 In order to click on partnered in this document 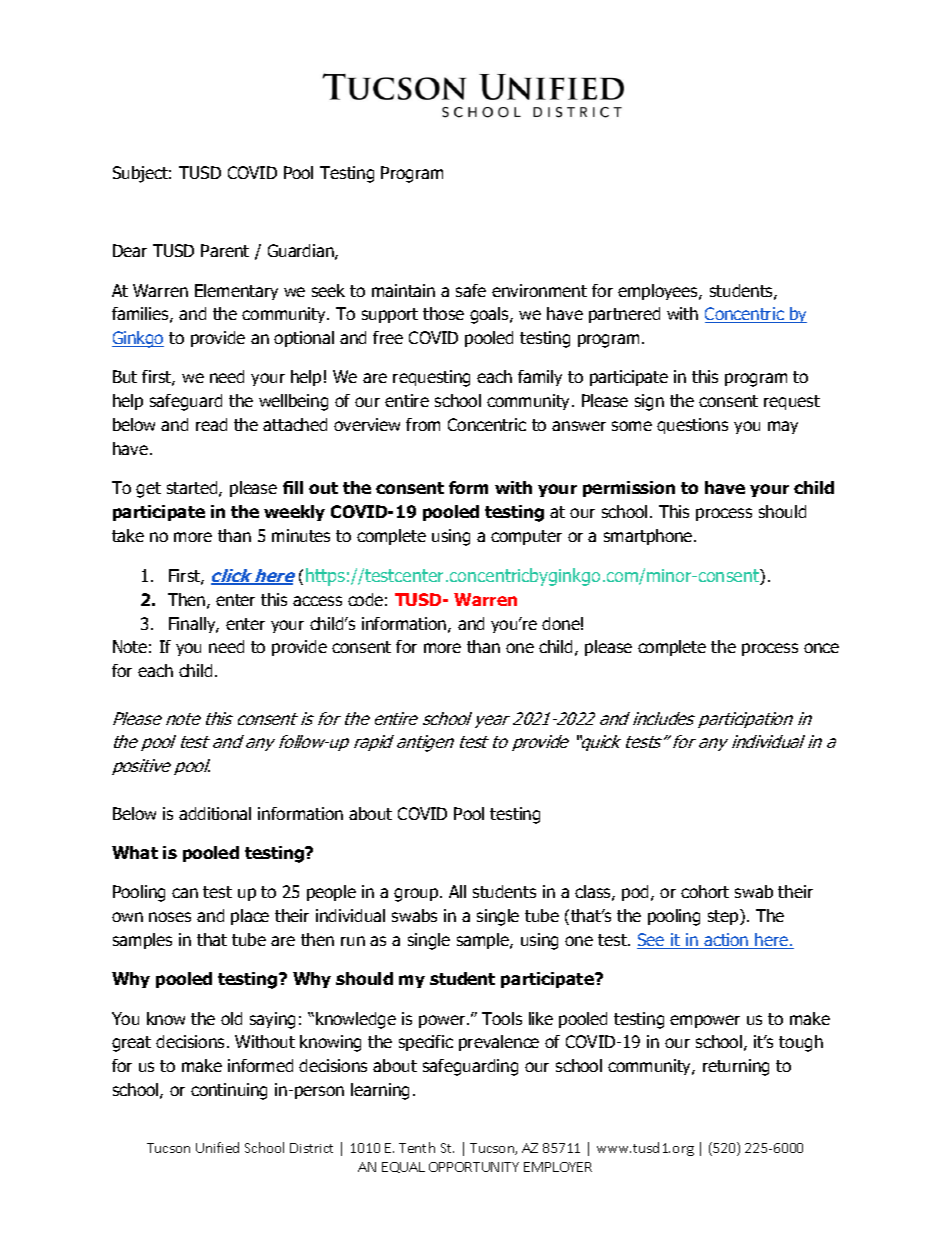, I will do `click(624, 315)`.
